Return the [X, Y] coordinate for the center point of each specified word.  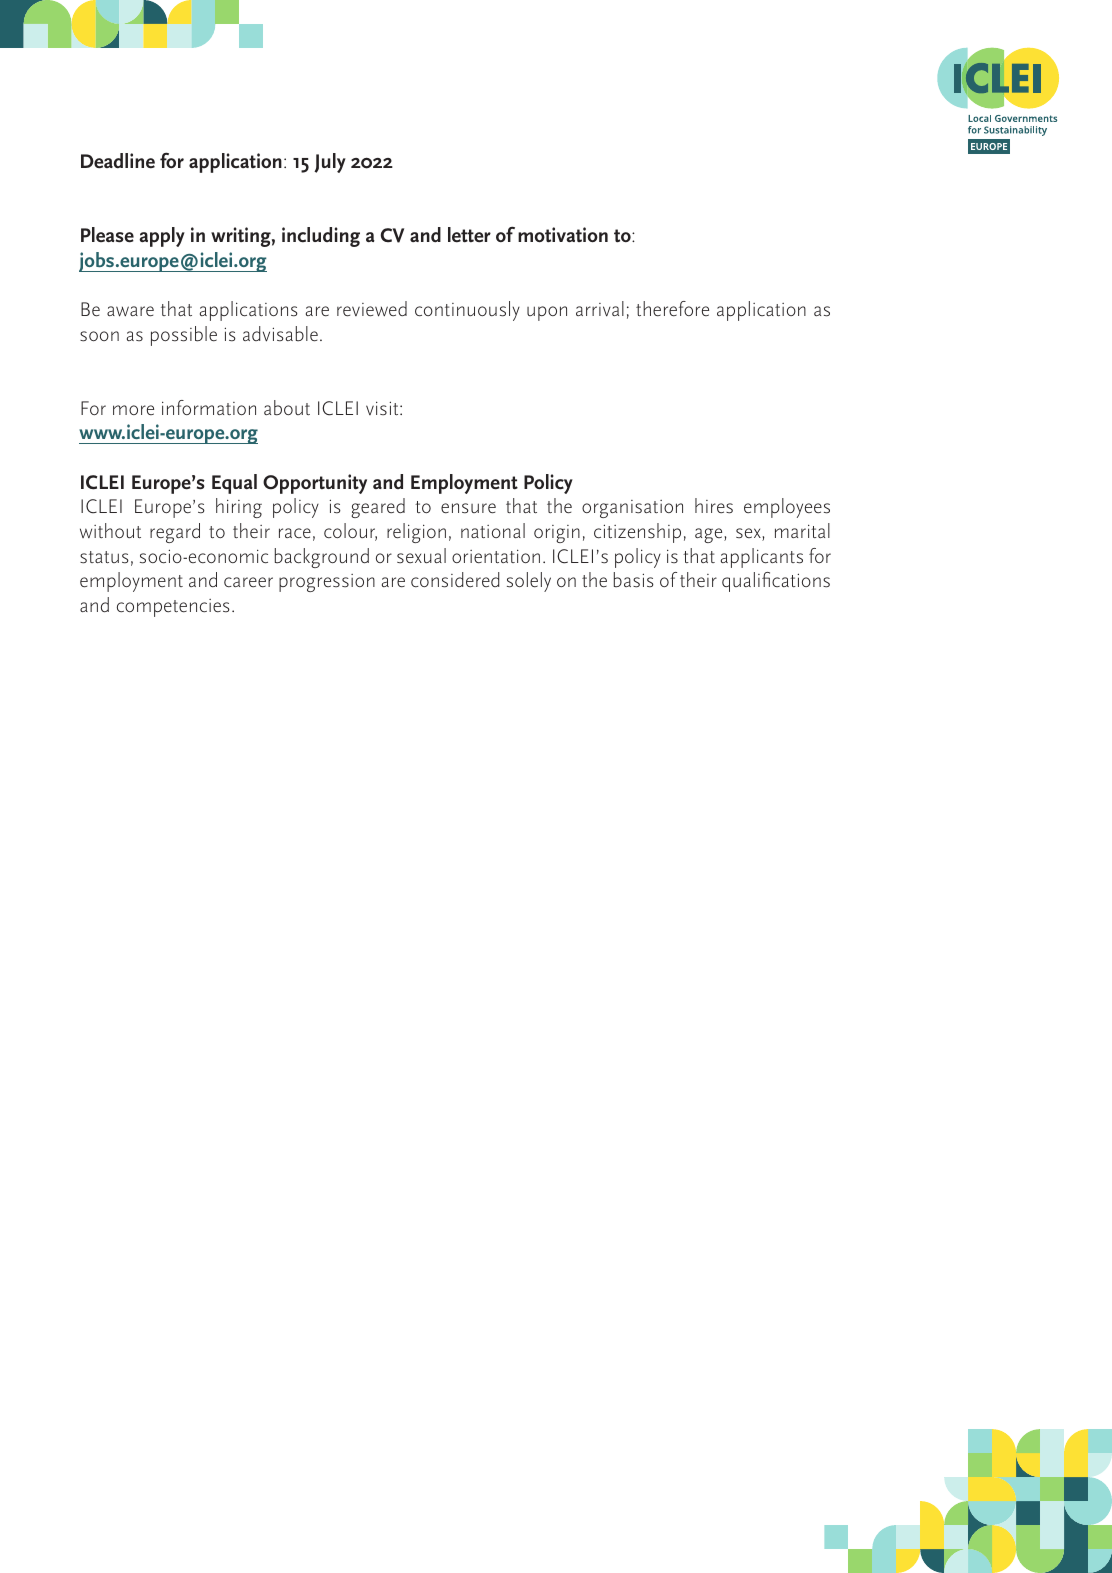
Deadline [118, 161]
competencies [173, 608]
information [209, 407]
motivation [563, 235]
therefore [672, 309]
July [330, 163]
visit [383, 408]
